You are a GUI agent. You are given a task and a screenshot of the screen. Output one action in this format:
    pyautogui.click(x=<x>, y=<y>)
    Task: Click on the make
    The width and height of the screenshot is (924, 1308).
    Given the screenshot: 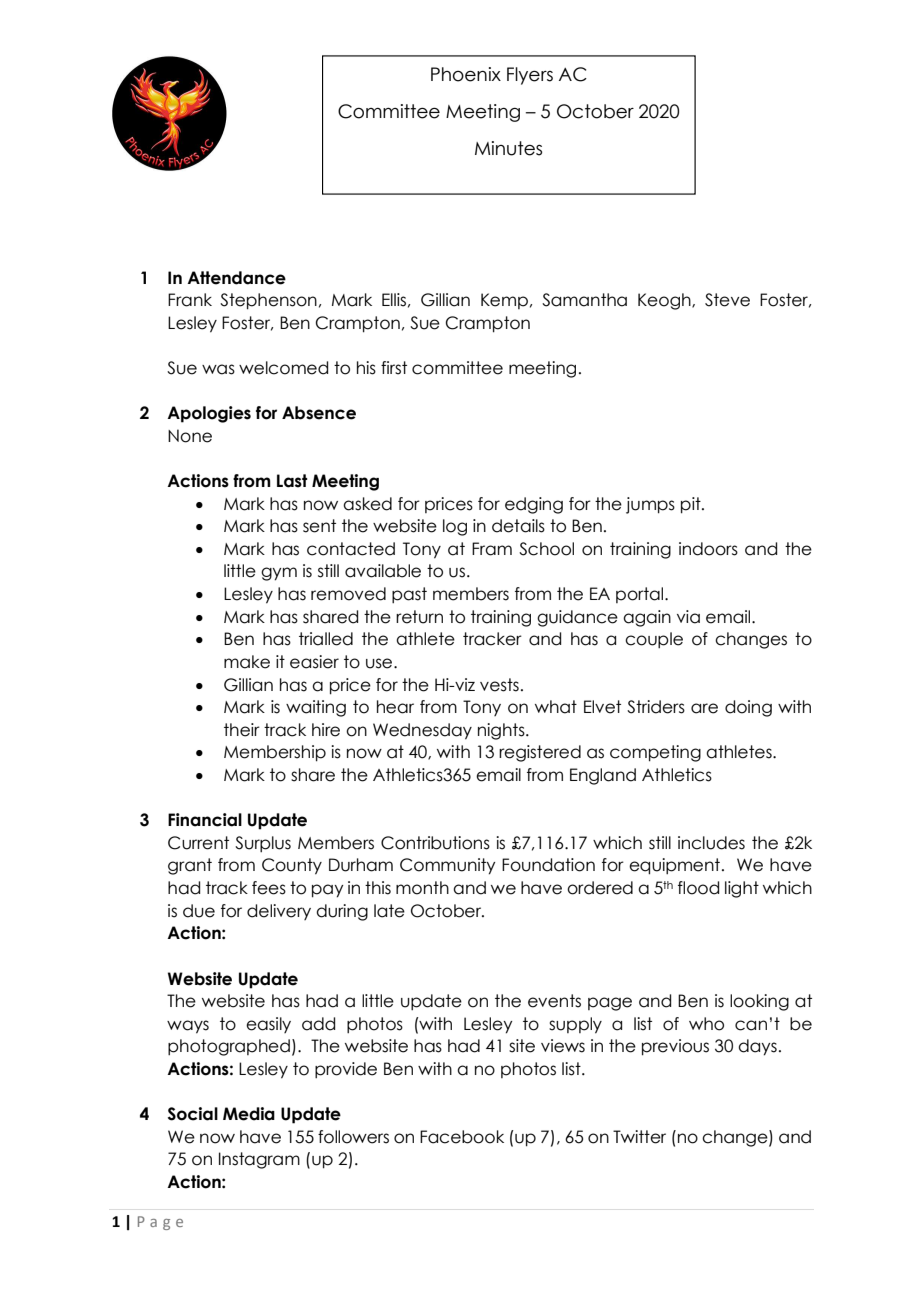 What is the action you would take?
    pyautogui.click(x=247, y=662)
